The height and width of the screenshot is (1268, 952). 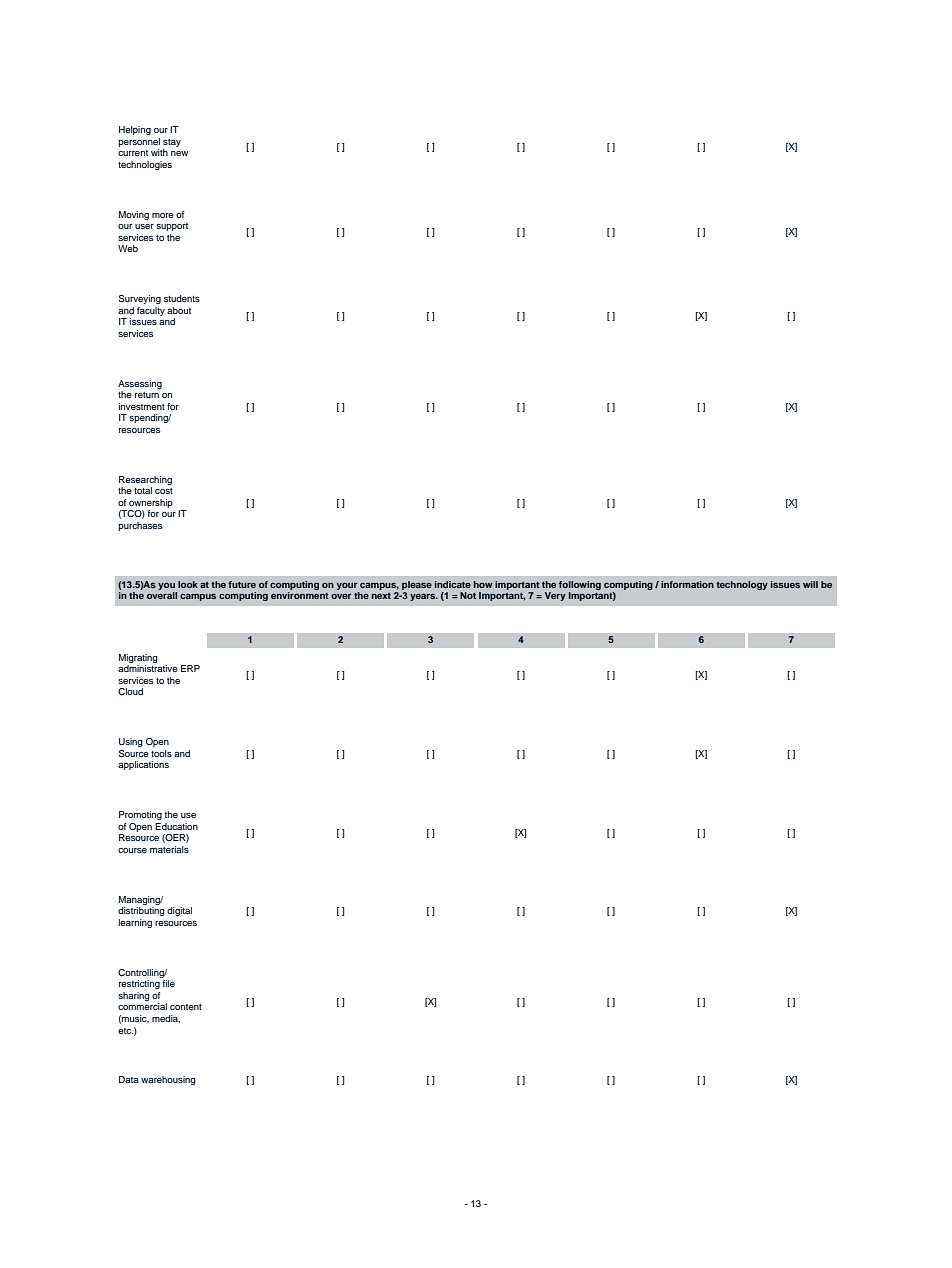 What do you see at coordinates (176, 826) in the screenshot?
I see `Education` at bounding box center [176, 826].
